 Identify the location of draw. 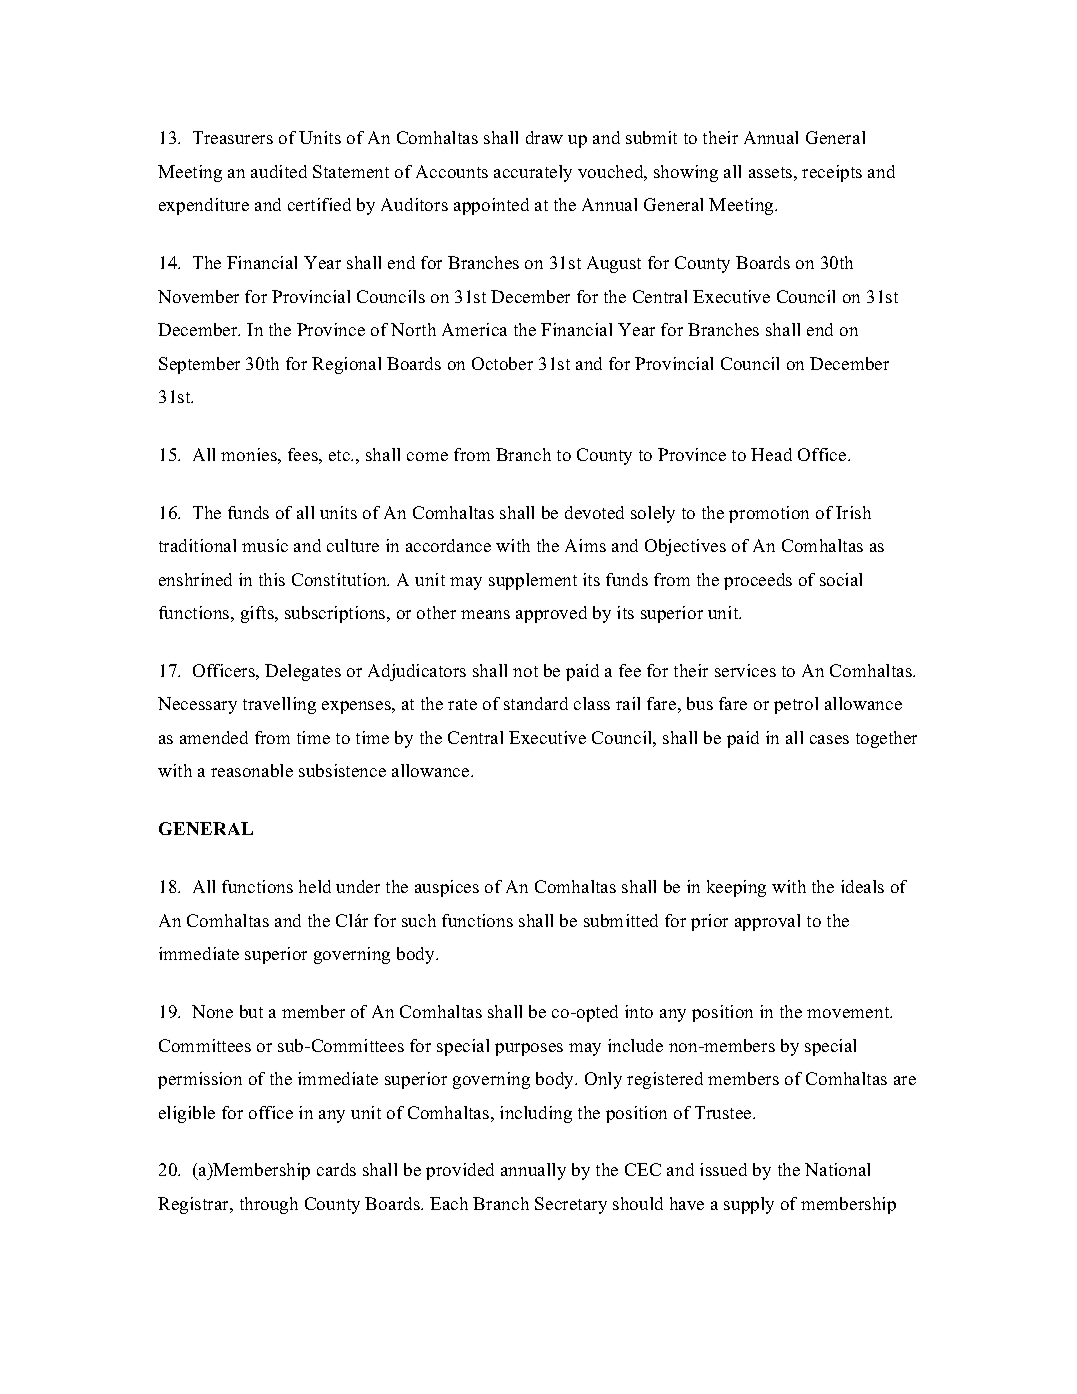
(544, 137).
